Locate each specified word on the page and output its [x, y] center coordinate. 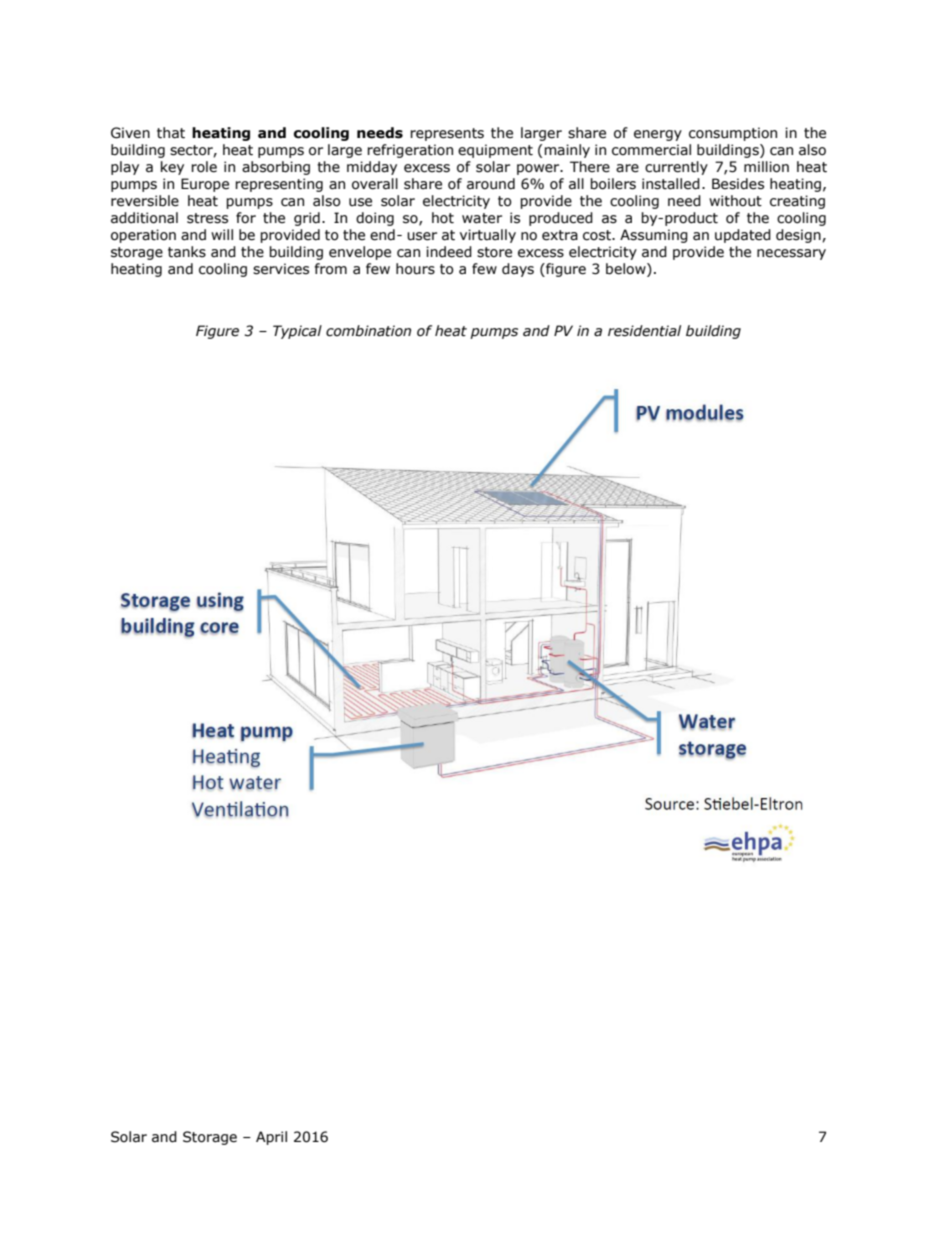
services [281, 269]
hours [415, 269]
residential [644, 331]
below [627, 270]
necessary [791, 254]
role [204, 167]
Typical [297, 332]
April [271, 1138]
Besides [738, 184]
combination [368, 331]
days [518, 270]
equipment [495, 151]
